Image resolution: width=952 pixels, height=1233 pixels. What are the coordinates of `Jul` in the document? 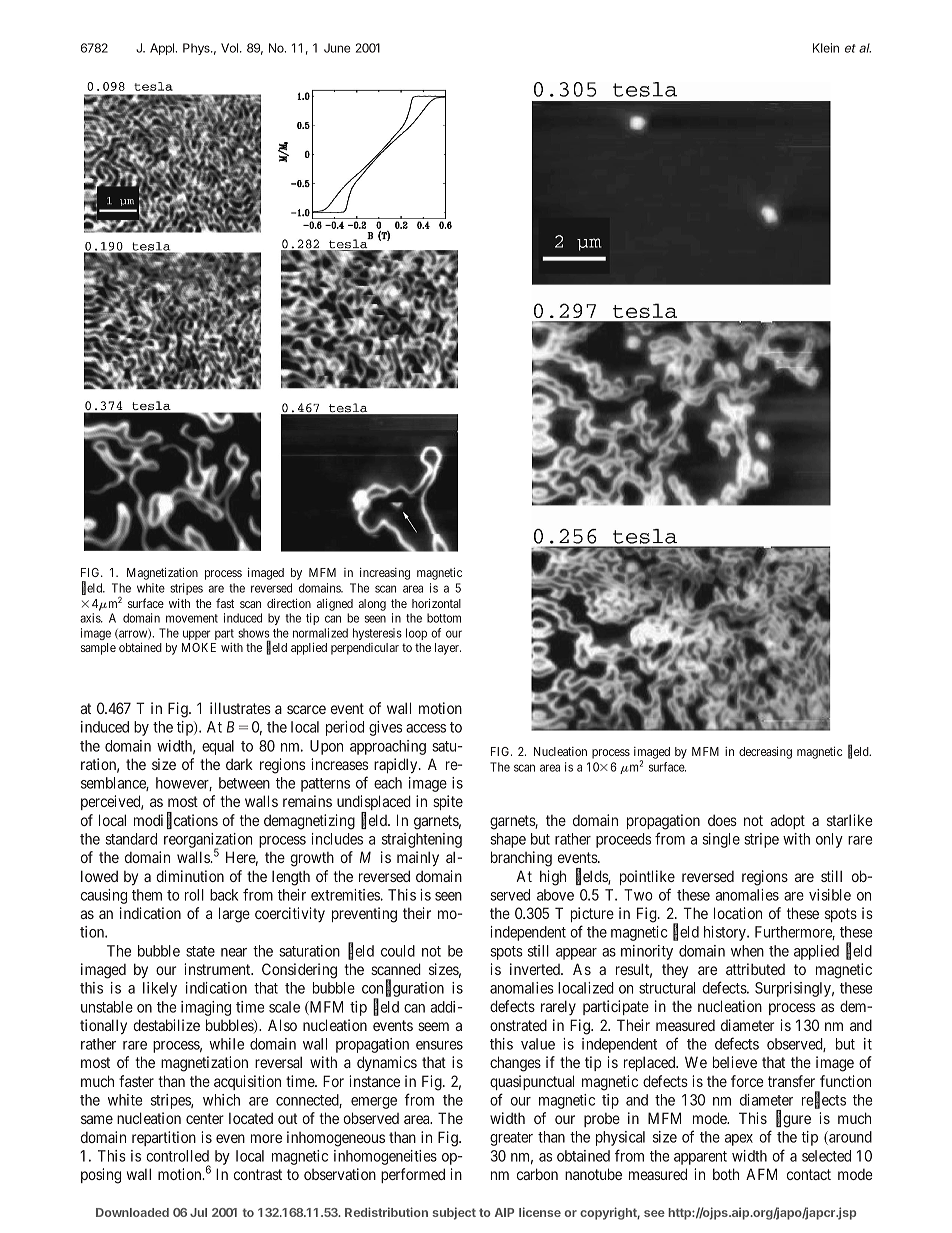 It's located at (198, 1212).
